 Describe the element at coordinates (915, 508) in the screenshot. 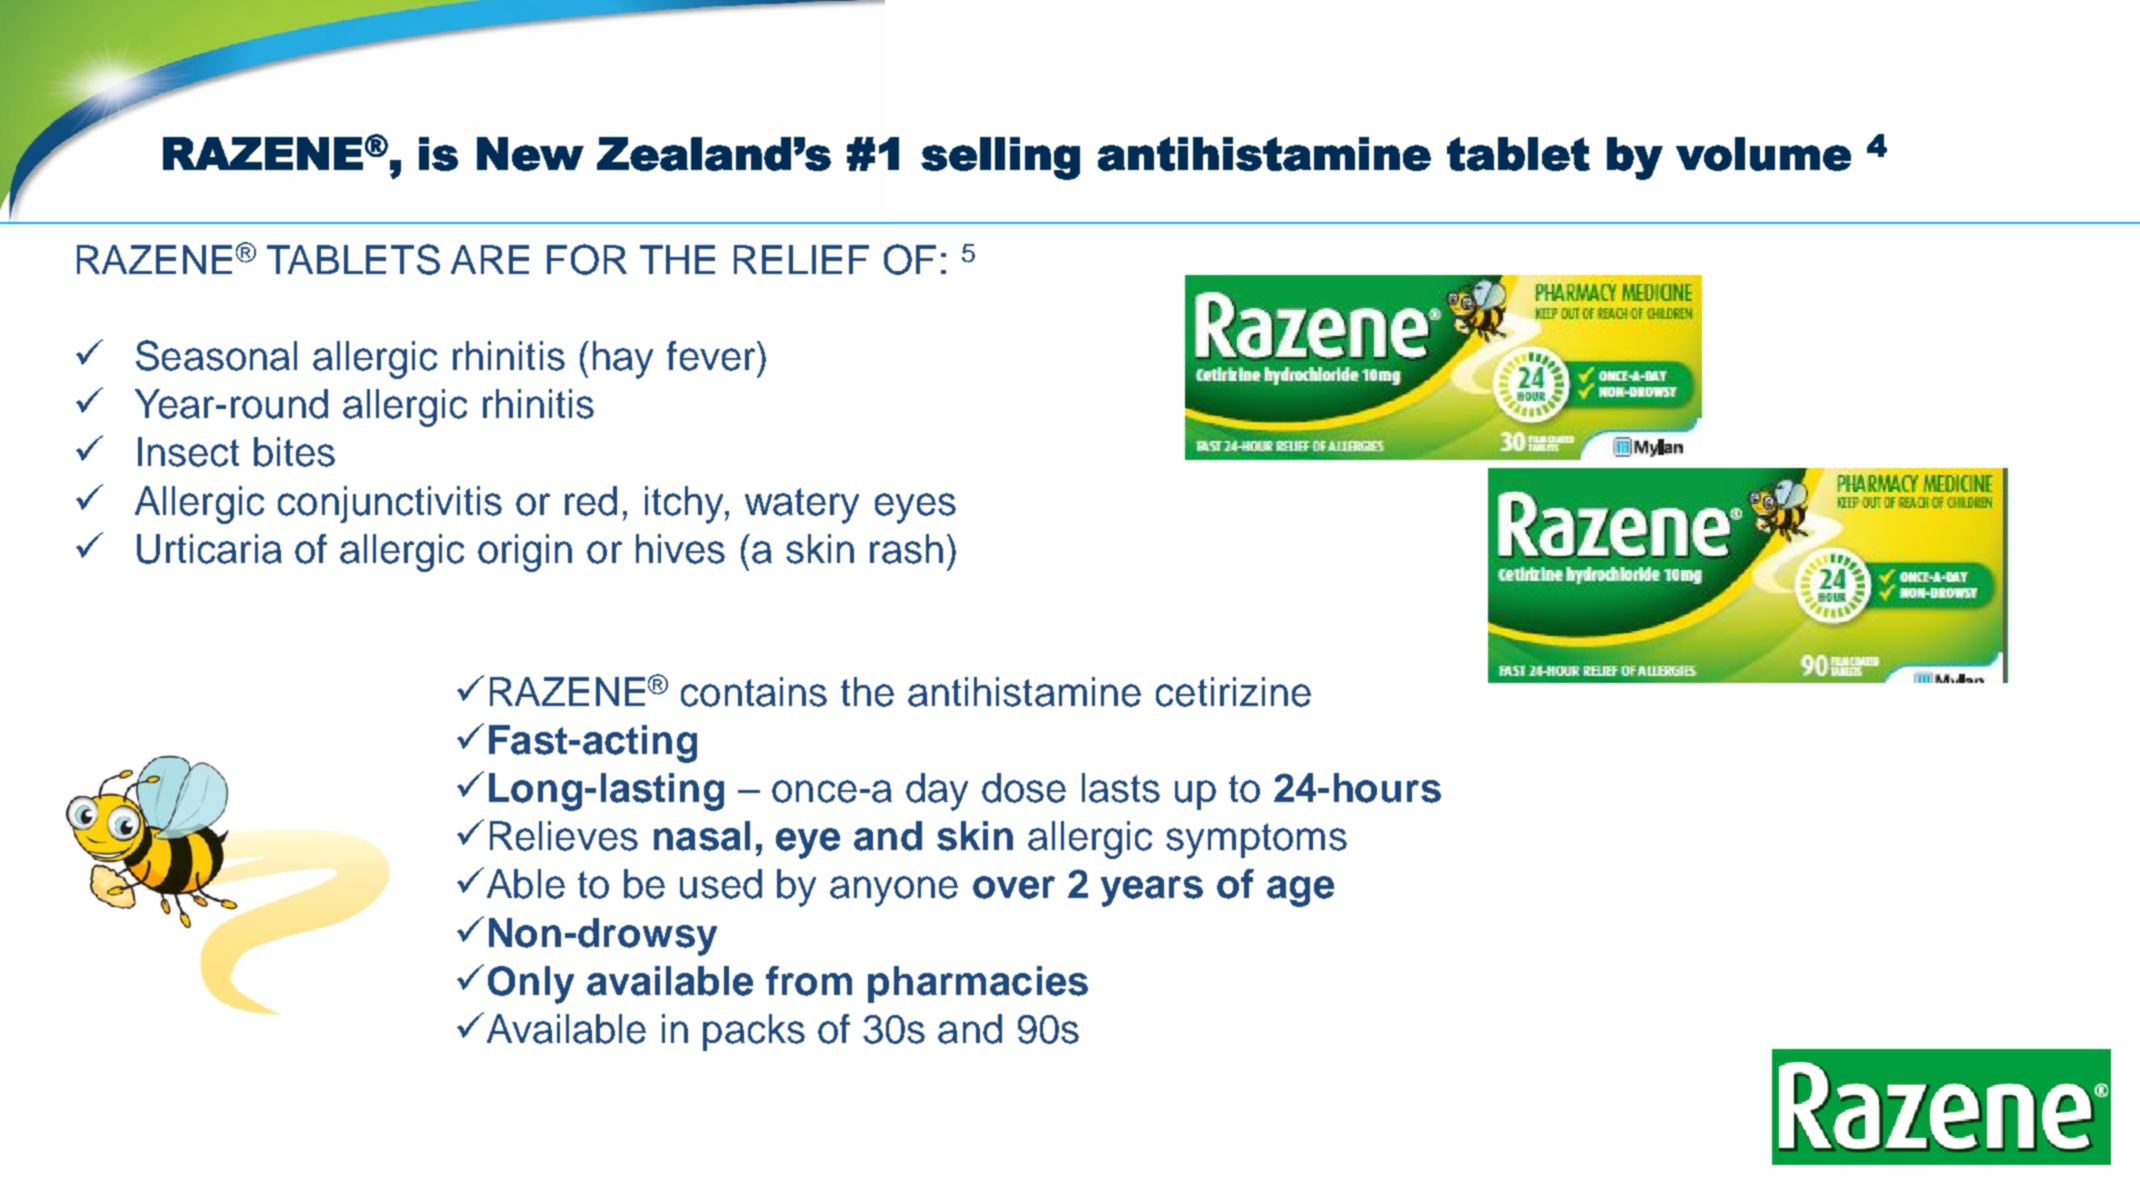

I see `eyes` at that location.
